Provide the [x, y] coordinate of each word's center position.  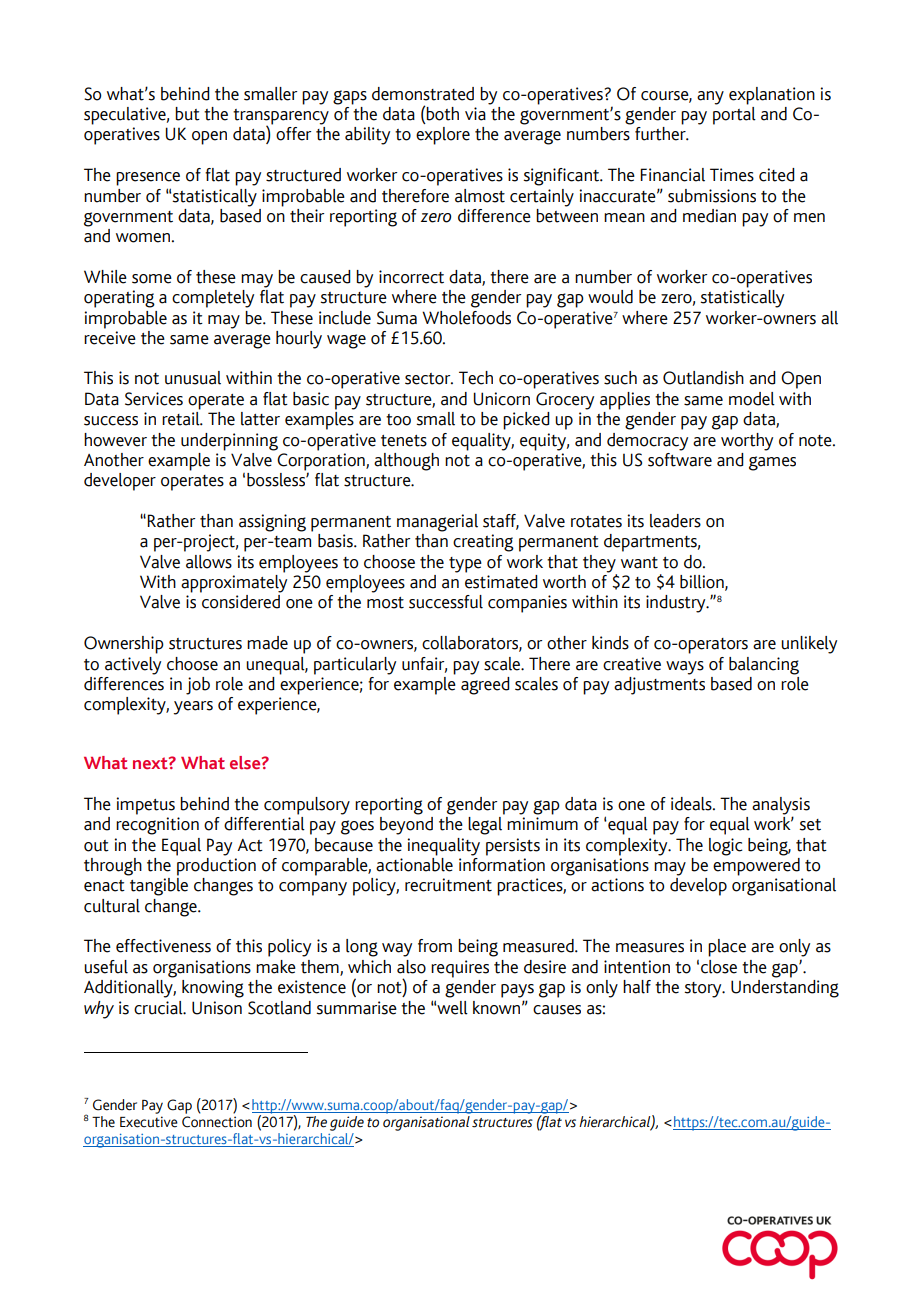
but [187, 114]
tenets [404, 441]
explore [443, 136]
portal [734, 114]
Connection [217, 1122]
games [772, 463]
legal [486, 824]
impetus [145, 806]
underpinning [229, 442]
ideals [692, 804]
